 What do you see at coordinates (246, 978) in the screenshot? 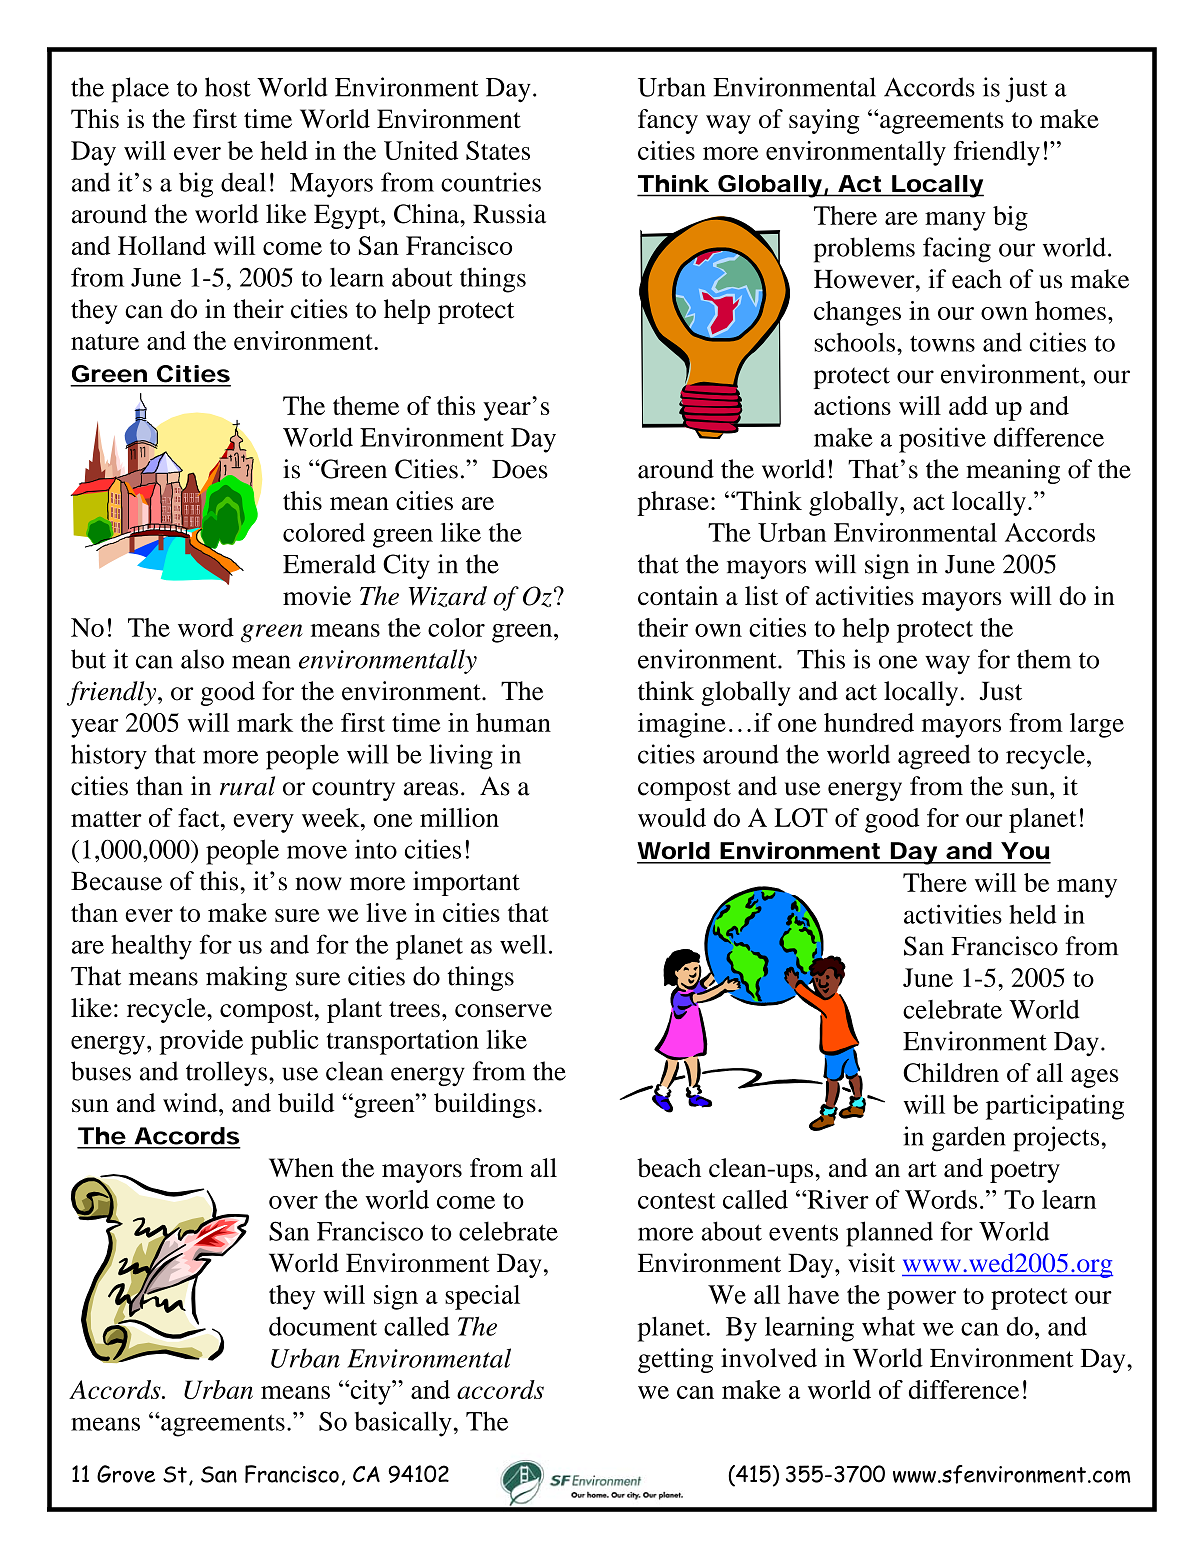
I see `making` at bounding box center [246, 978].
